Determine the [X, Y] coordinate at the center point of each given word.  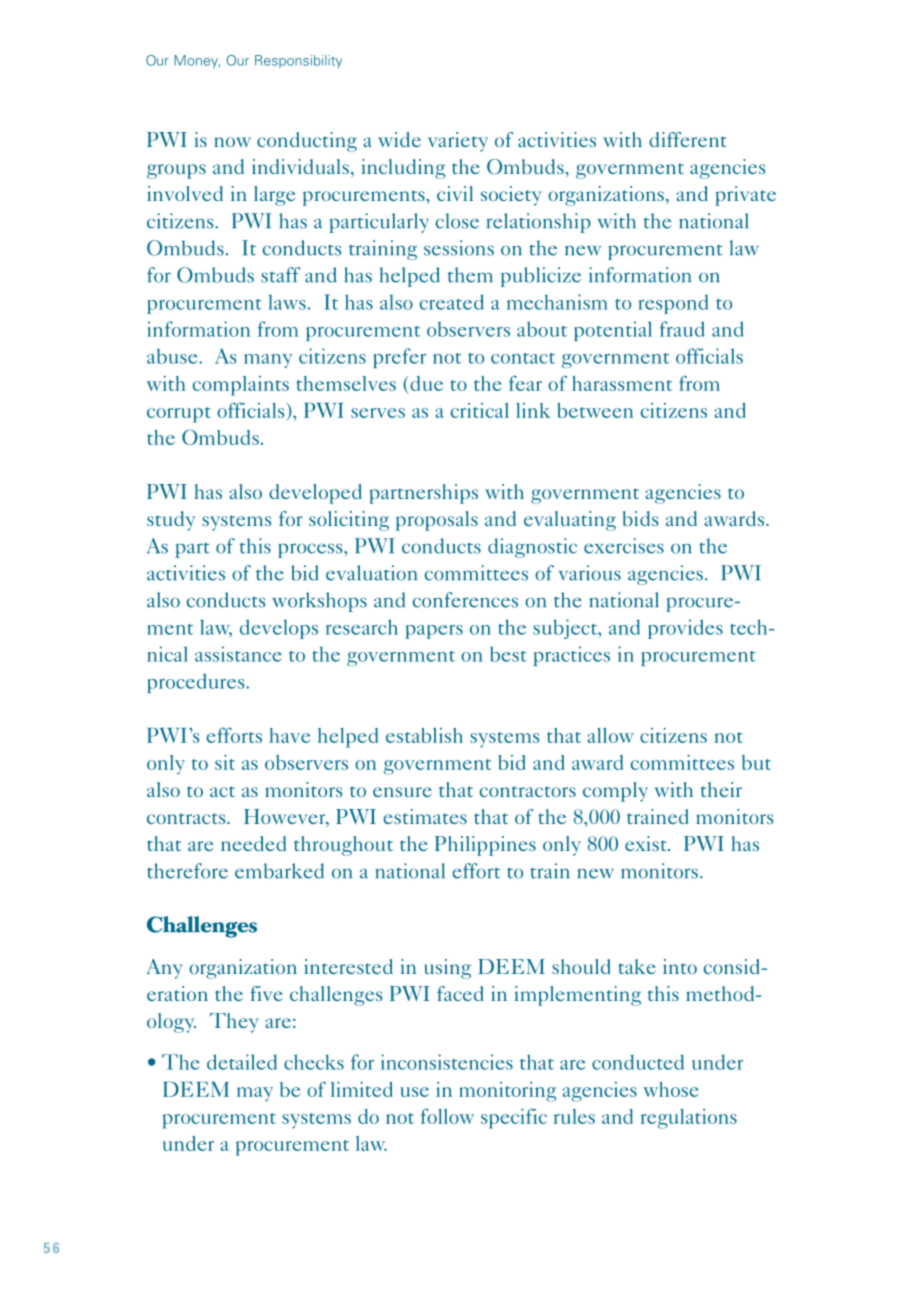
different [688, 139]
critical [480, 410]
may [255, 1094]
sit [225, 762]
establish [424, 735]
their [721, 789]
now [232, 142]
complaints [241, 386]
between [595, 410]
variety [458, 142]
